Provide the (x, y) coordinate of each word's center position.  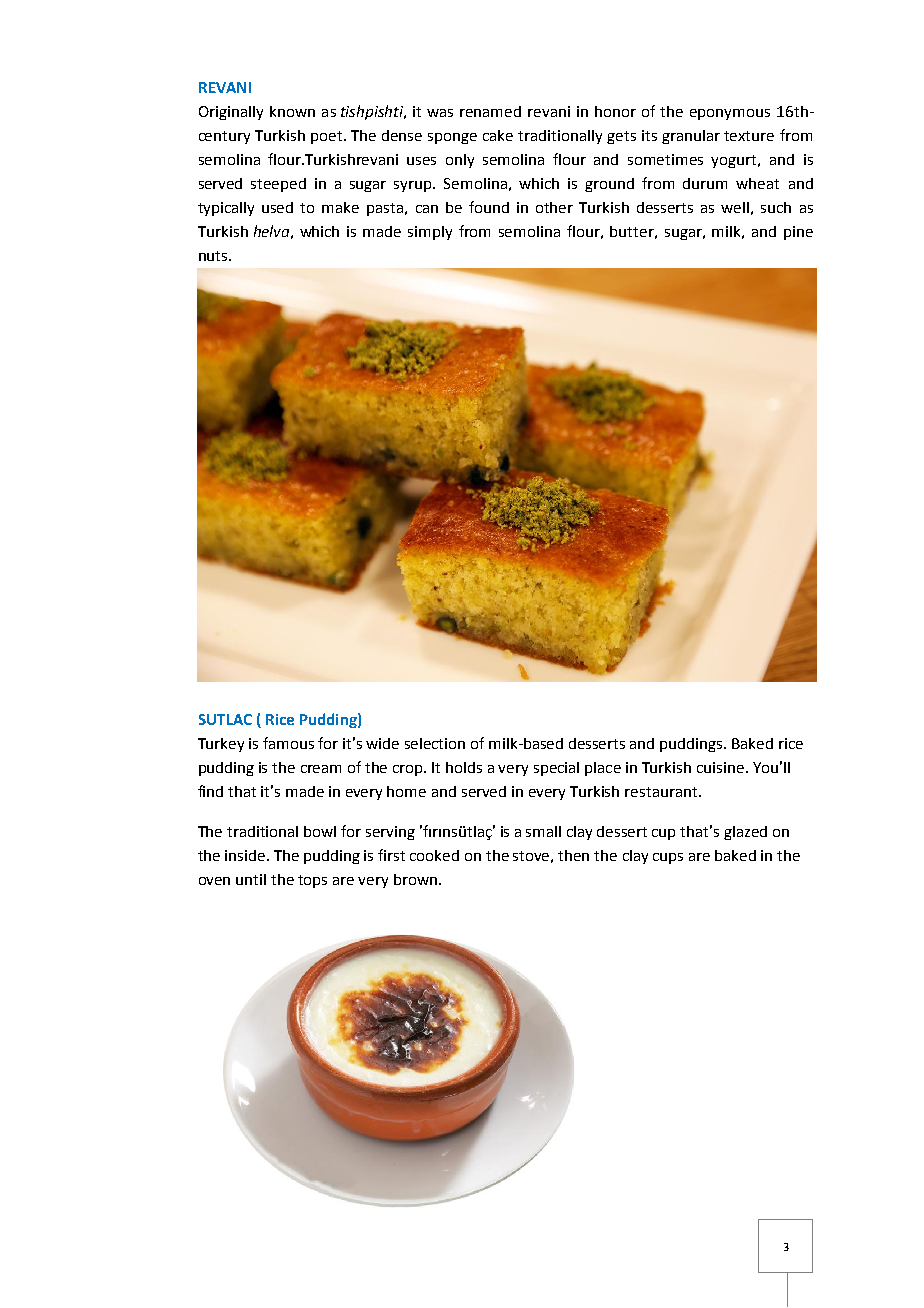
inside (246, 855)
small (543, 831)
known (292, 111)
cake (498, 135)
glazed (745, 833)
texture (749, 136)
